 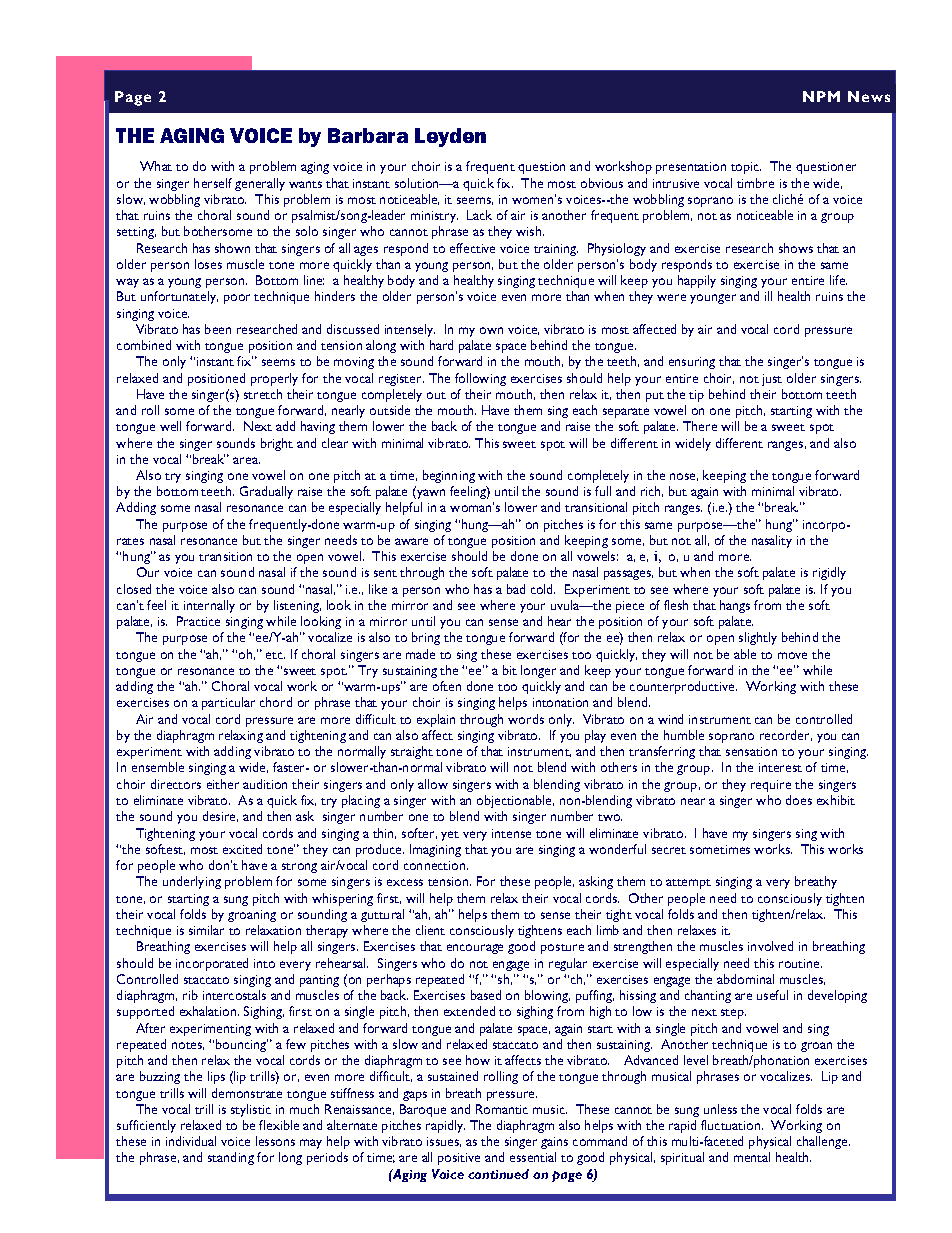 What do you see at coordinates (758, 638) in the page?
I see `slightly` at bounding box center [758, 638].
